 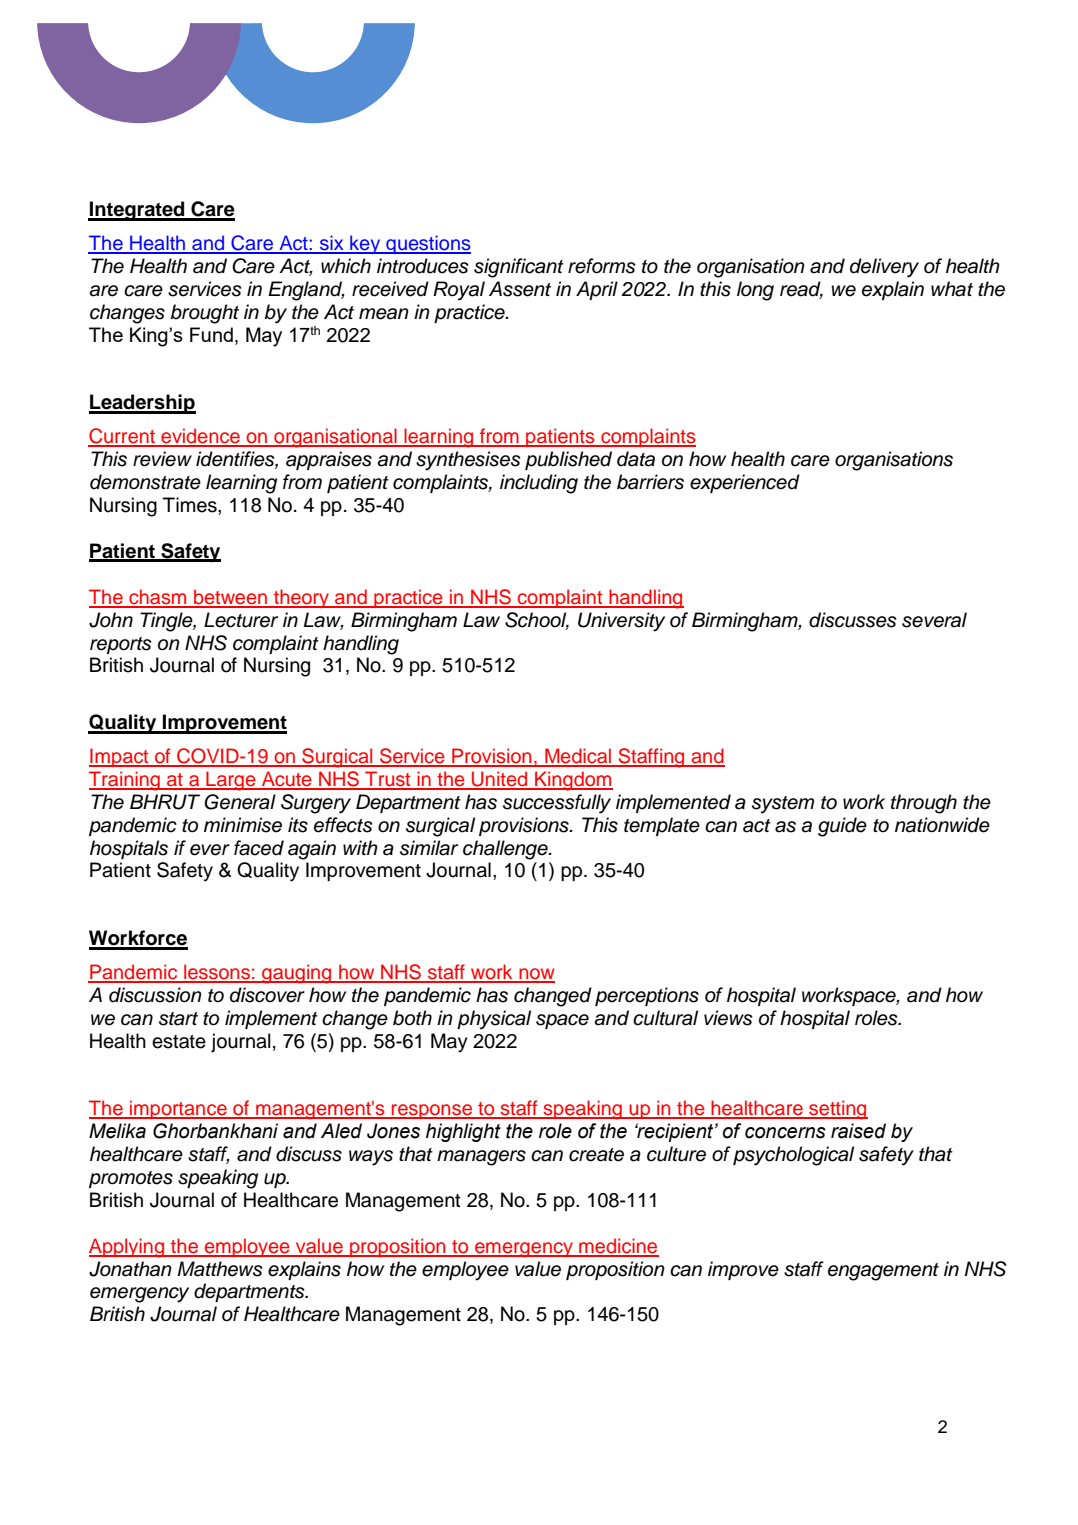 I want to click on delivery, so click(x=884, y=268).
